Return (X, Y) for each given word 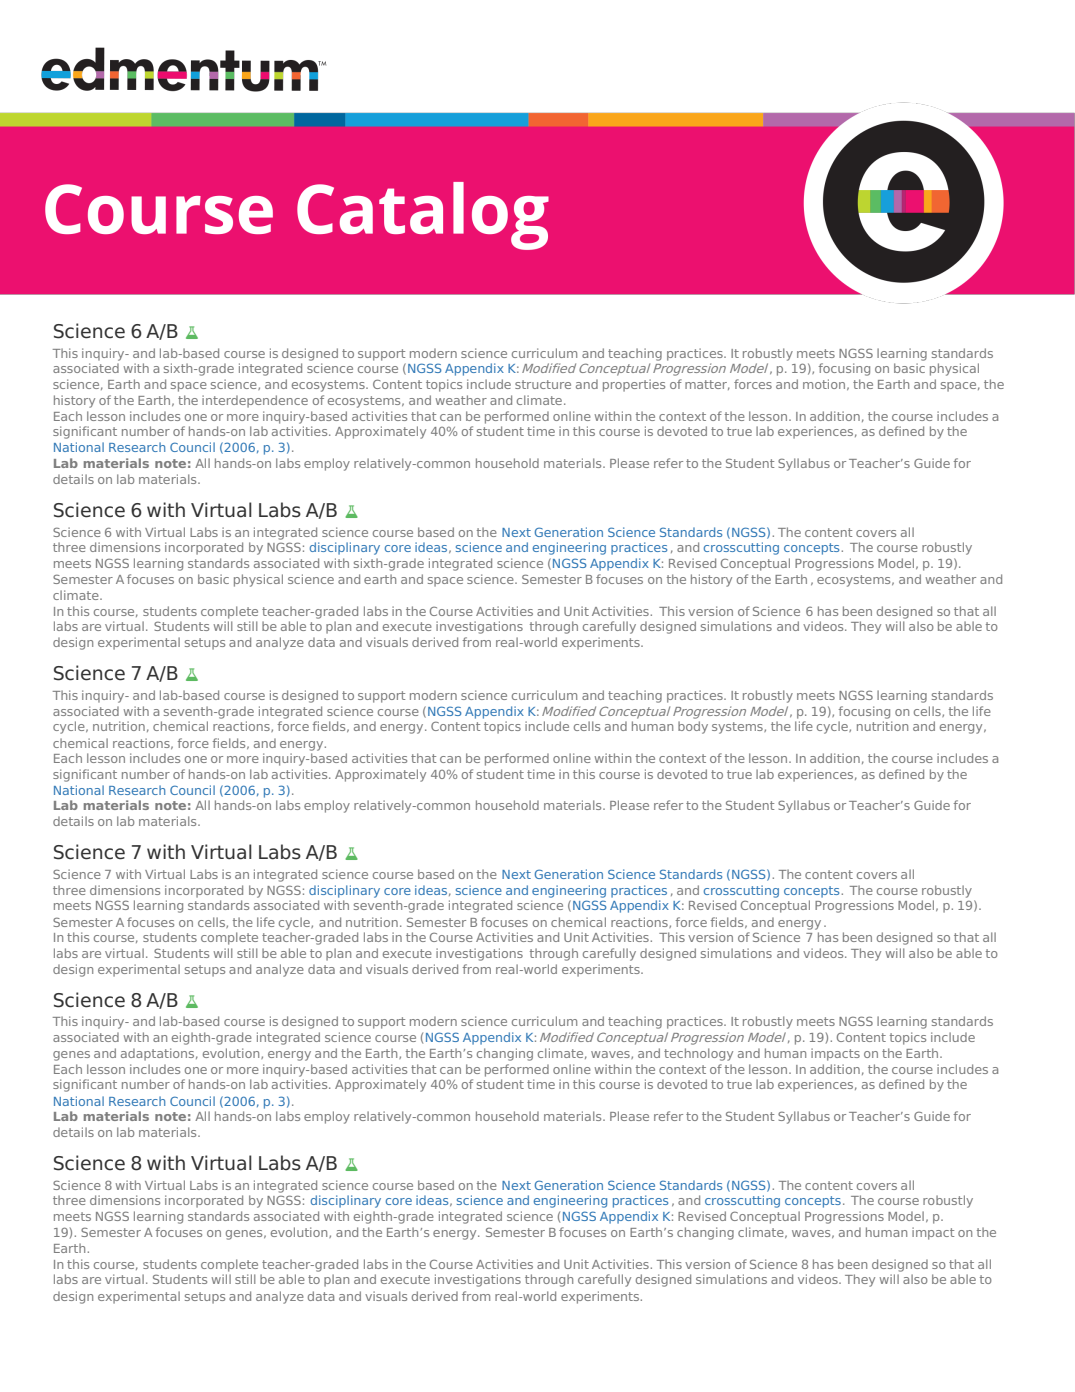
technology (698, 1054)
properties (634, 385)
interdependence (255, 401)
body (693, 727)
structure (543, 384)
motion (825, 384)
